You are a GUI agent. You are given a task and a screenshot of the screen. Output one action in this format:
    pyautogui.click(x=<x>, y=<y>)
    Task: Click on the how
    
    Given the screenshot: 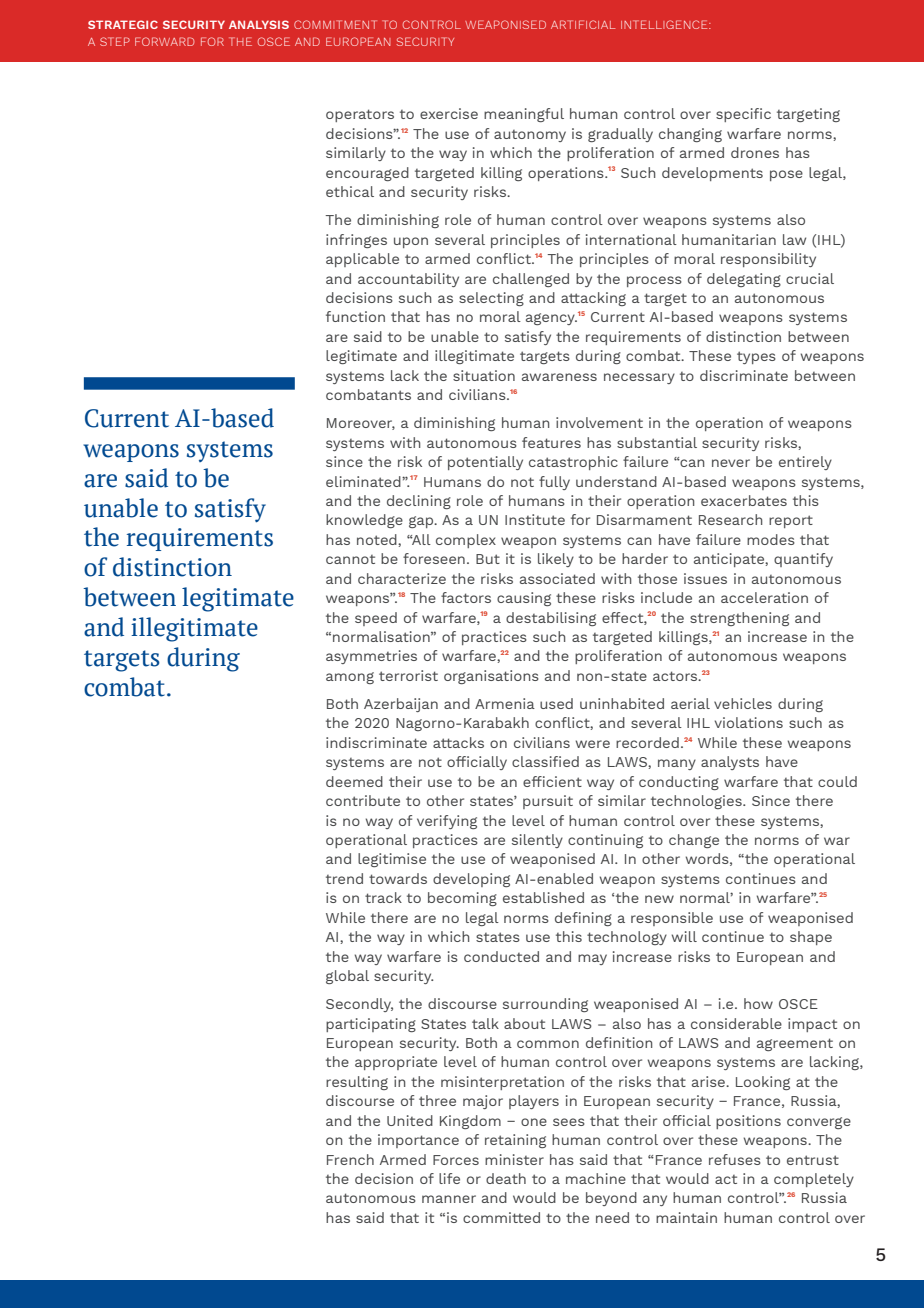 What is the action you would take?
    pyautogui.click(x=758, y=1003)
